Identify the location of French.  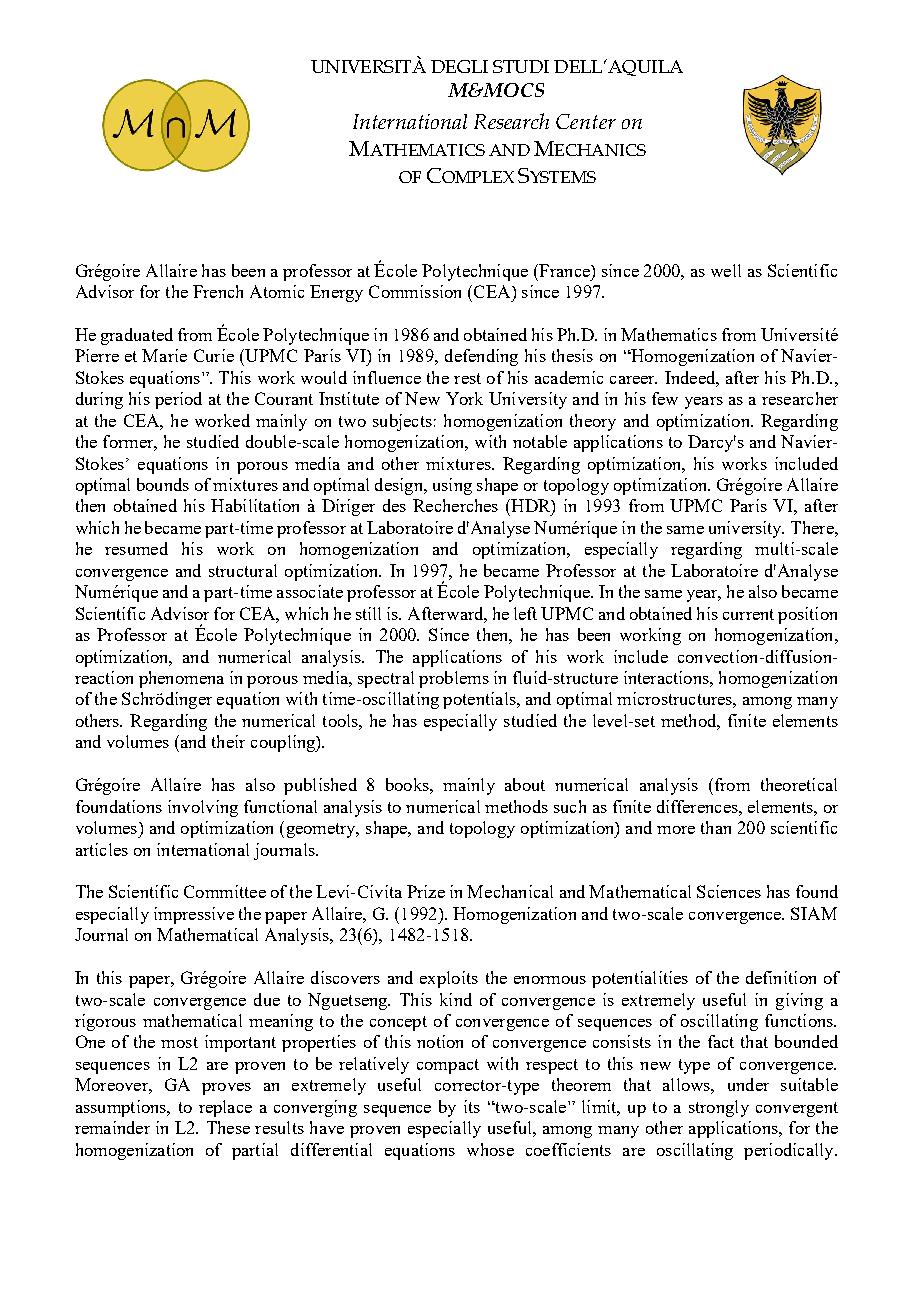
(218, 291).
